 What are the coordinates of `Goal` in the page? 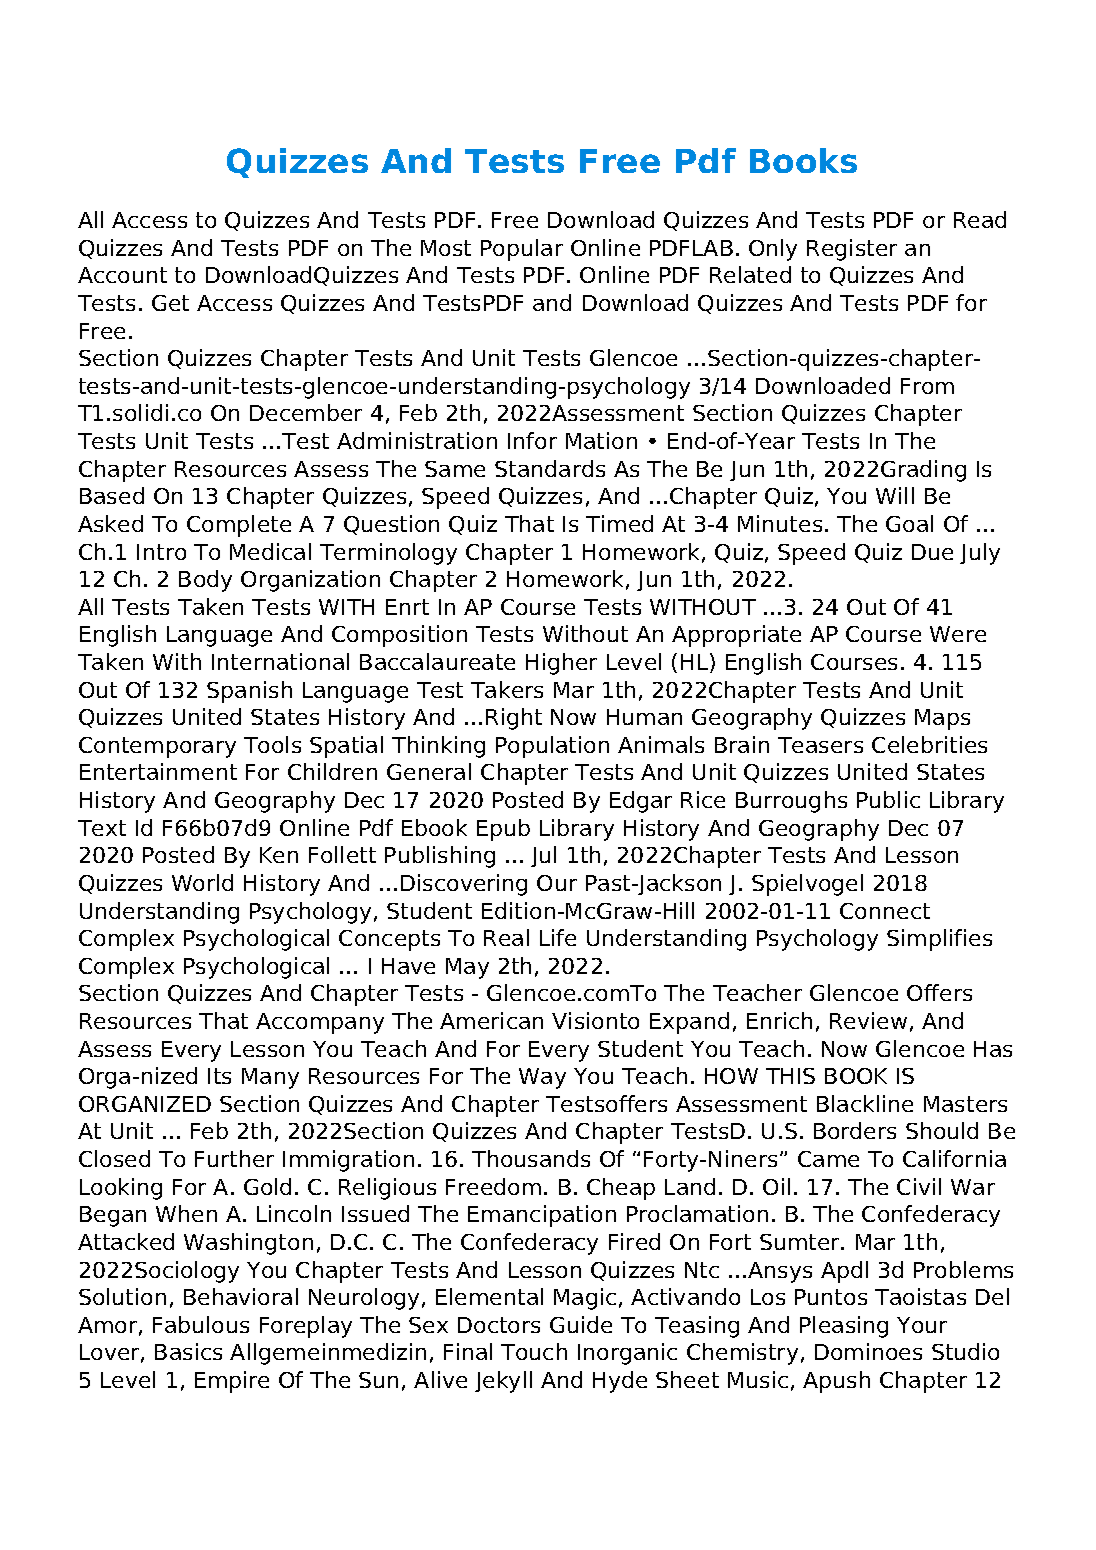 It's located at (909, 523).
